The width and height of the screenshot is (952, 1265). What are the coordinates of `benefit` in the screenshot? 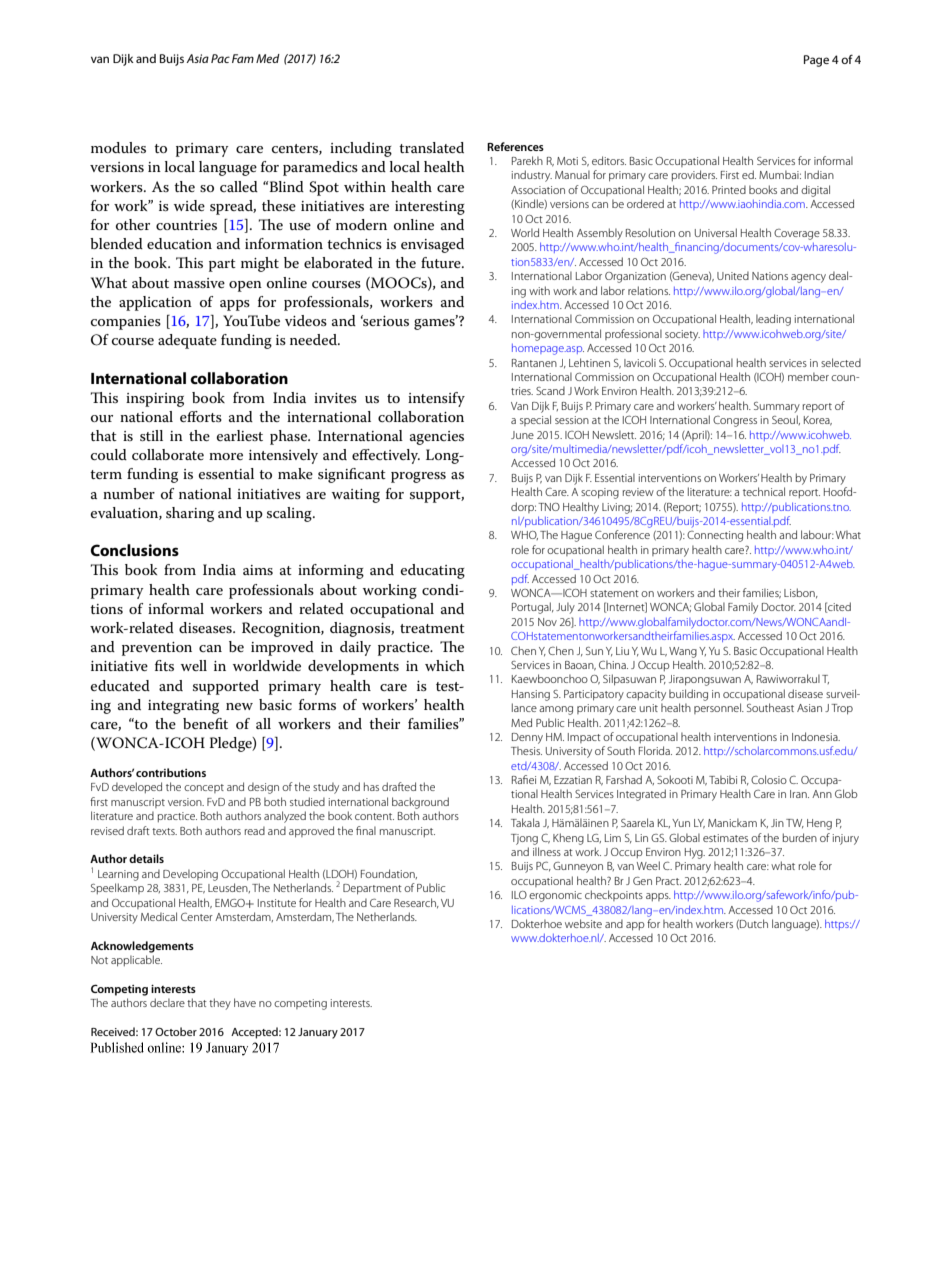 It's located at (205, 723).
